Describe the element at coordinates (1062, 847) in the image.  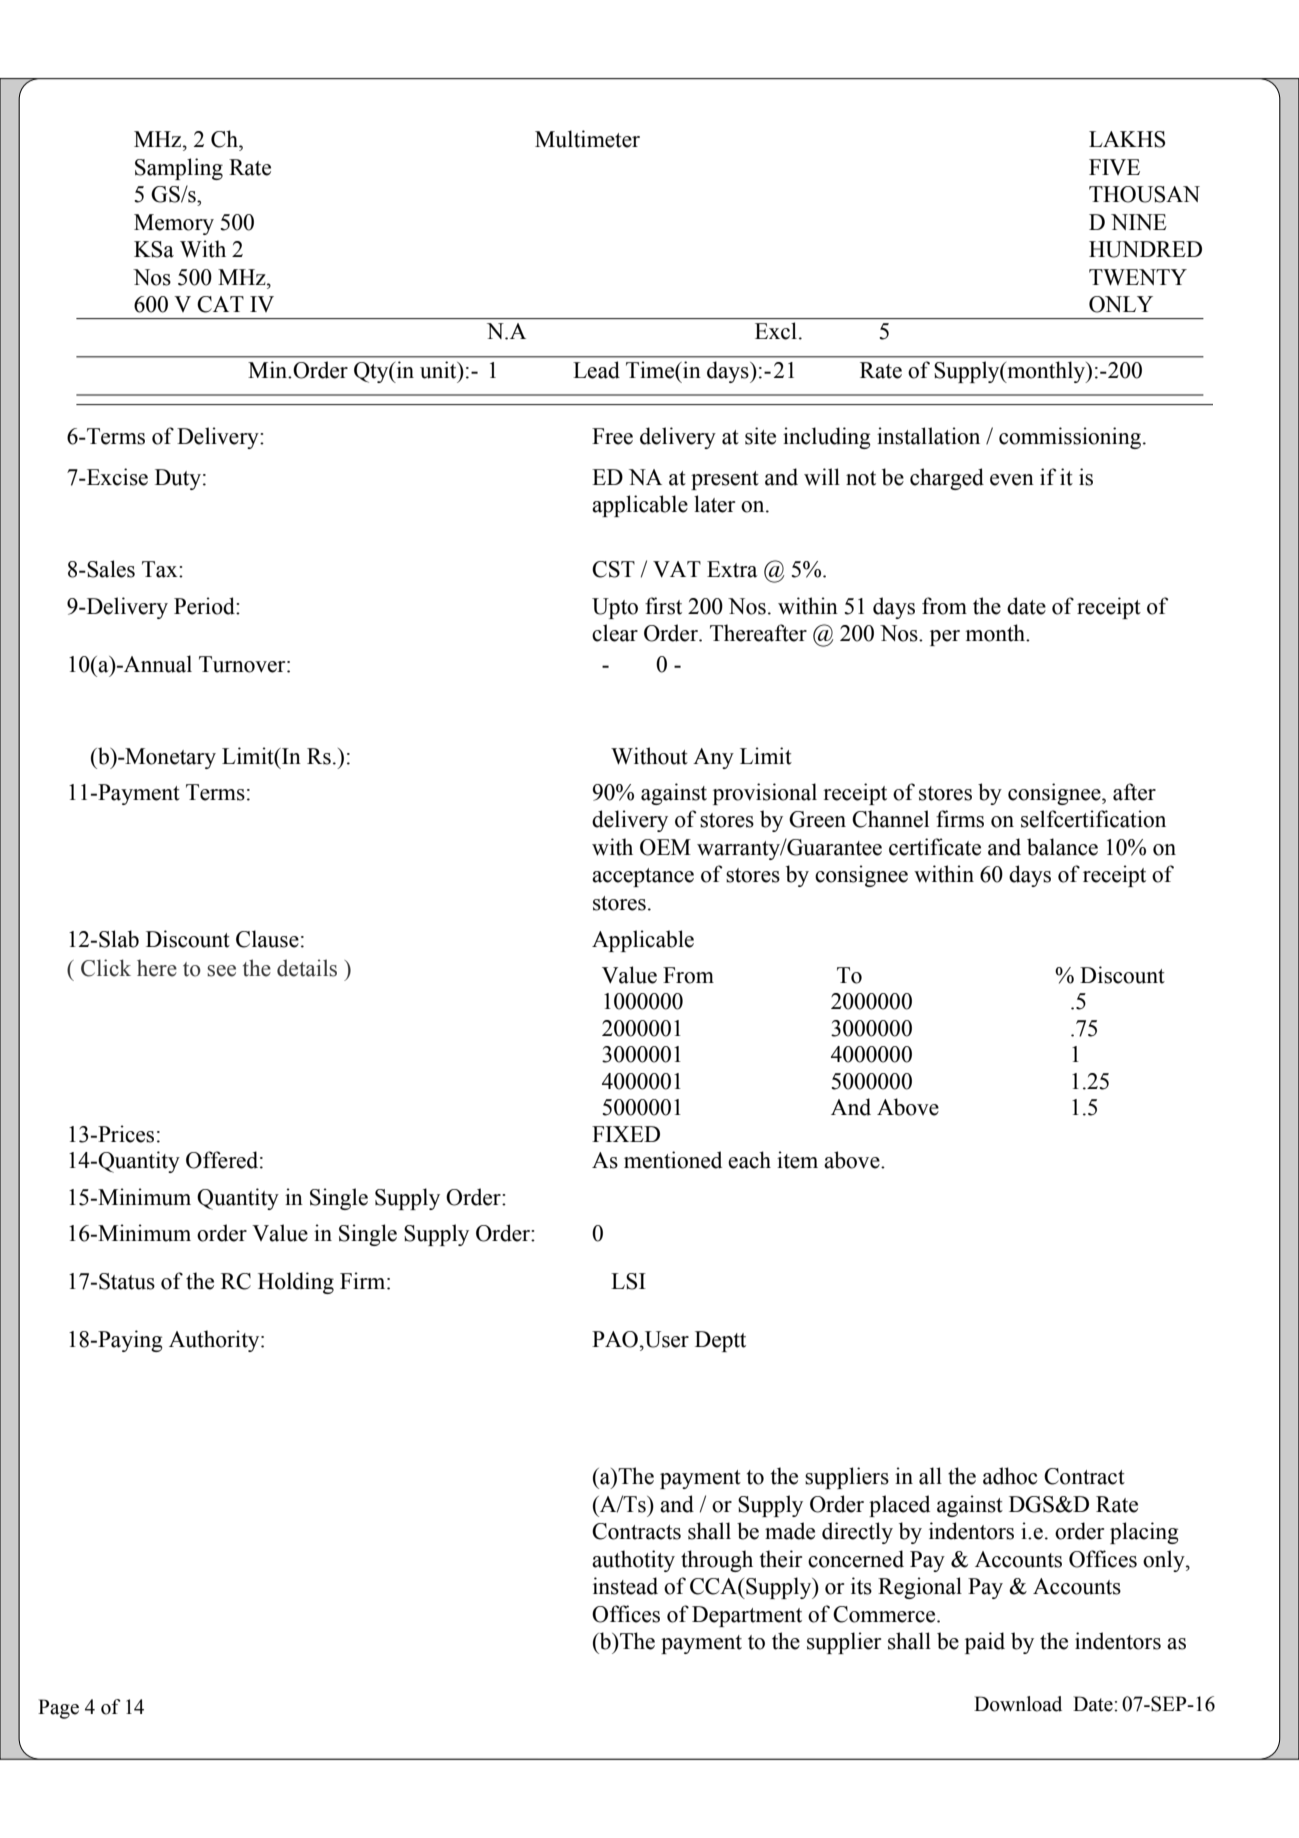
I see `balance` at that location.
